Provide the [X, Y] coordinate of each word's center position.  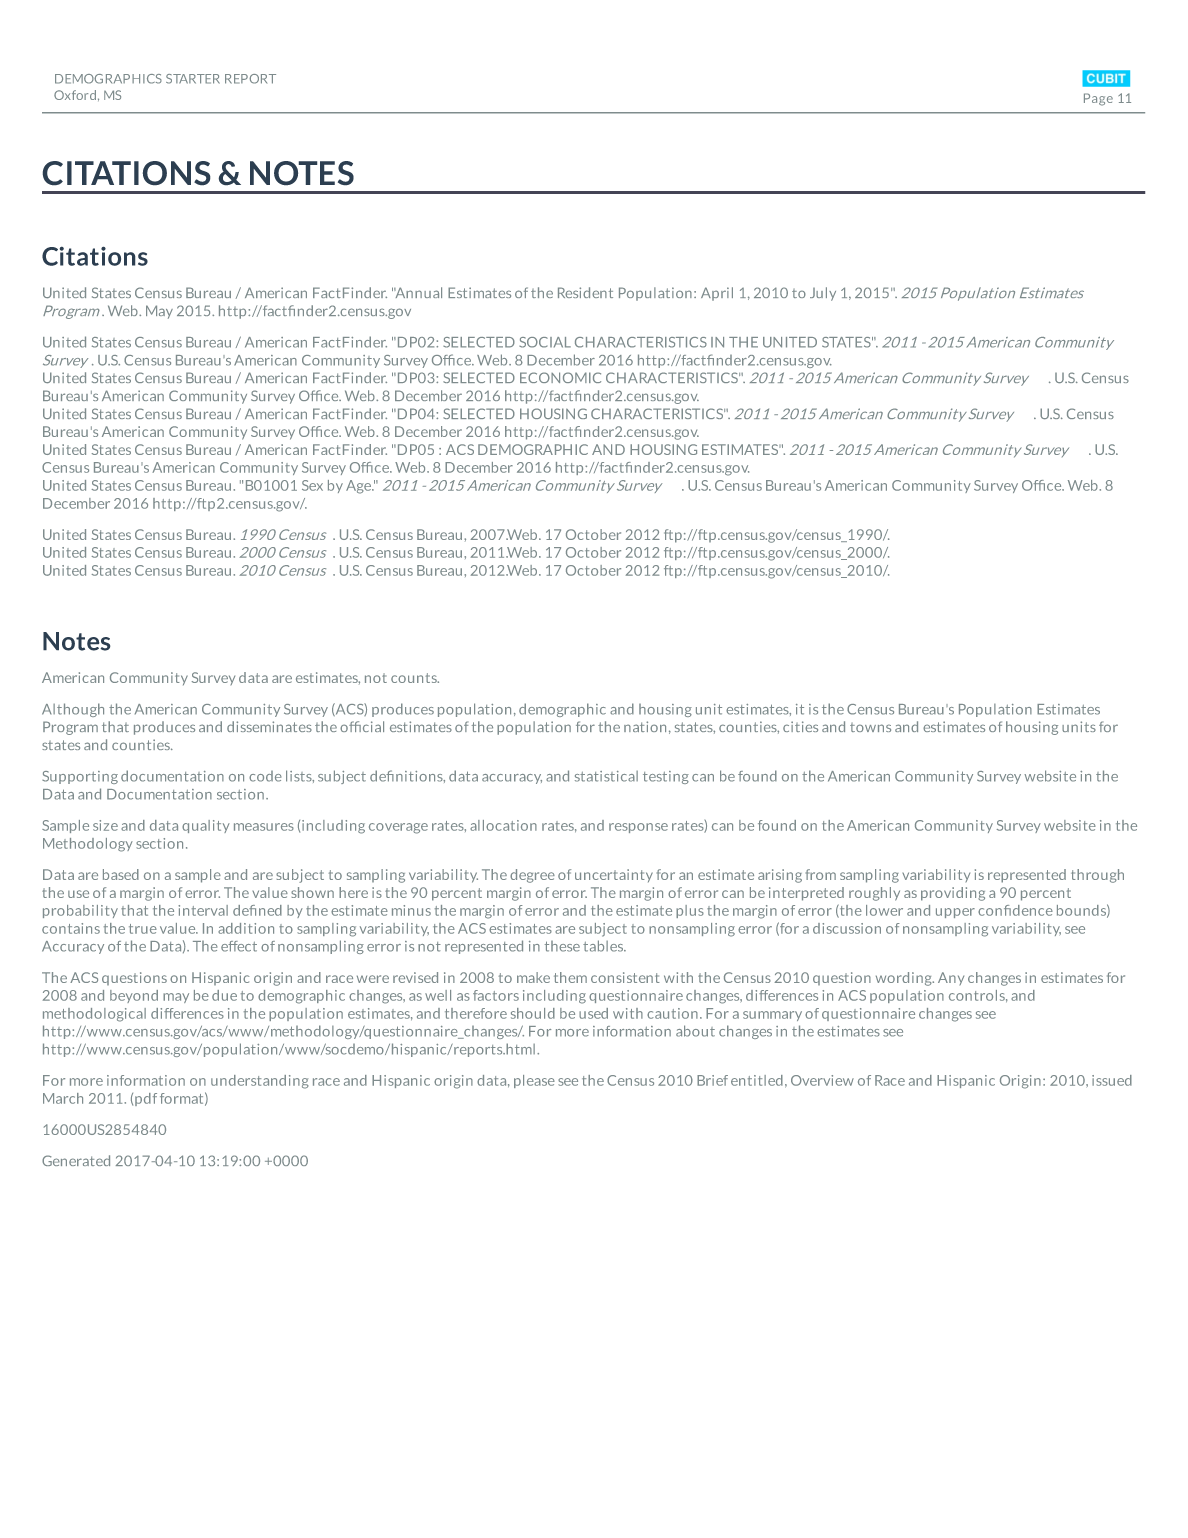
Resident [585, 292]
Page [1098, 99]
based [121, 874]
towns [870, 727]
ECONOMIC [560, 377]
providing [953, 894]
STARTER [193, 79]
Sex [312, 485]
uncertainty [614, 875]
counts [415, 678]
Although [73, 710]
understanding [260, 1082]
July [823, 294]
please [534, 1081]
